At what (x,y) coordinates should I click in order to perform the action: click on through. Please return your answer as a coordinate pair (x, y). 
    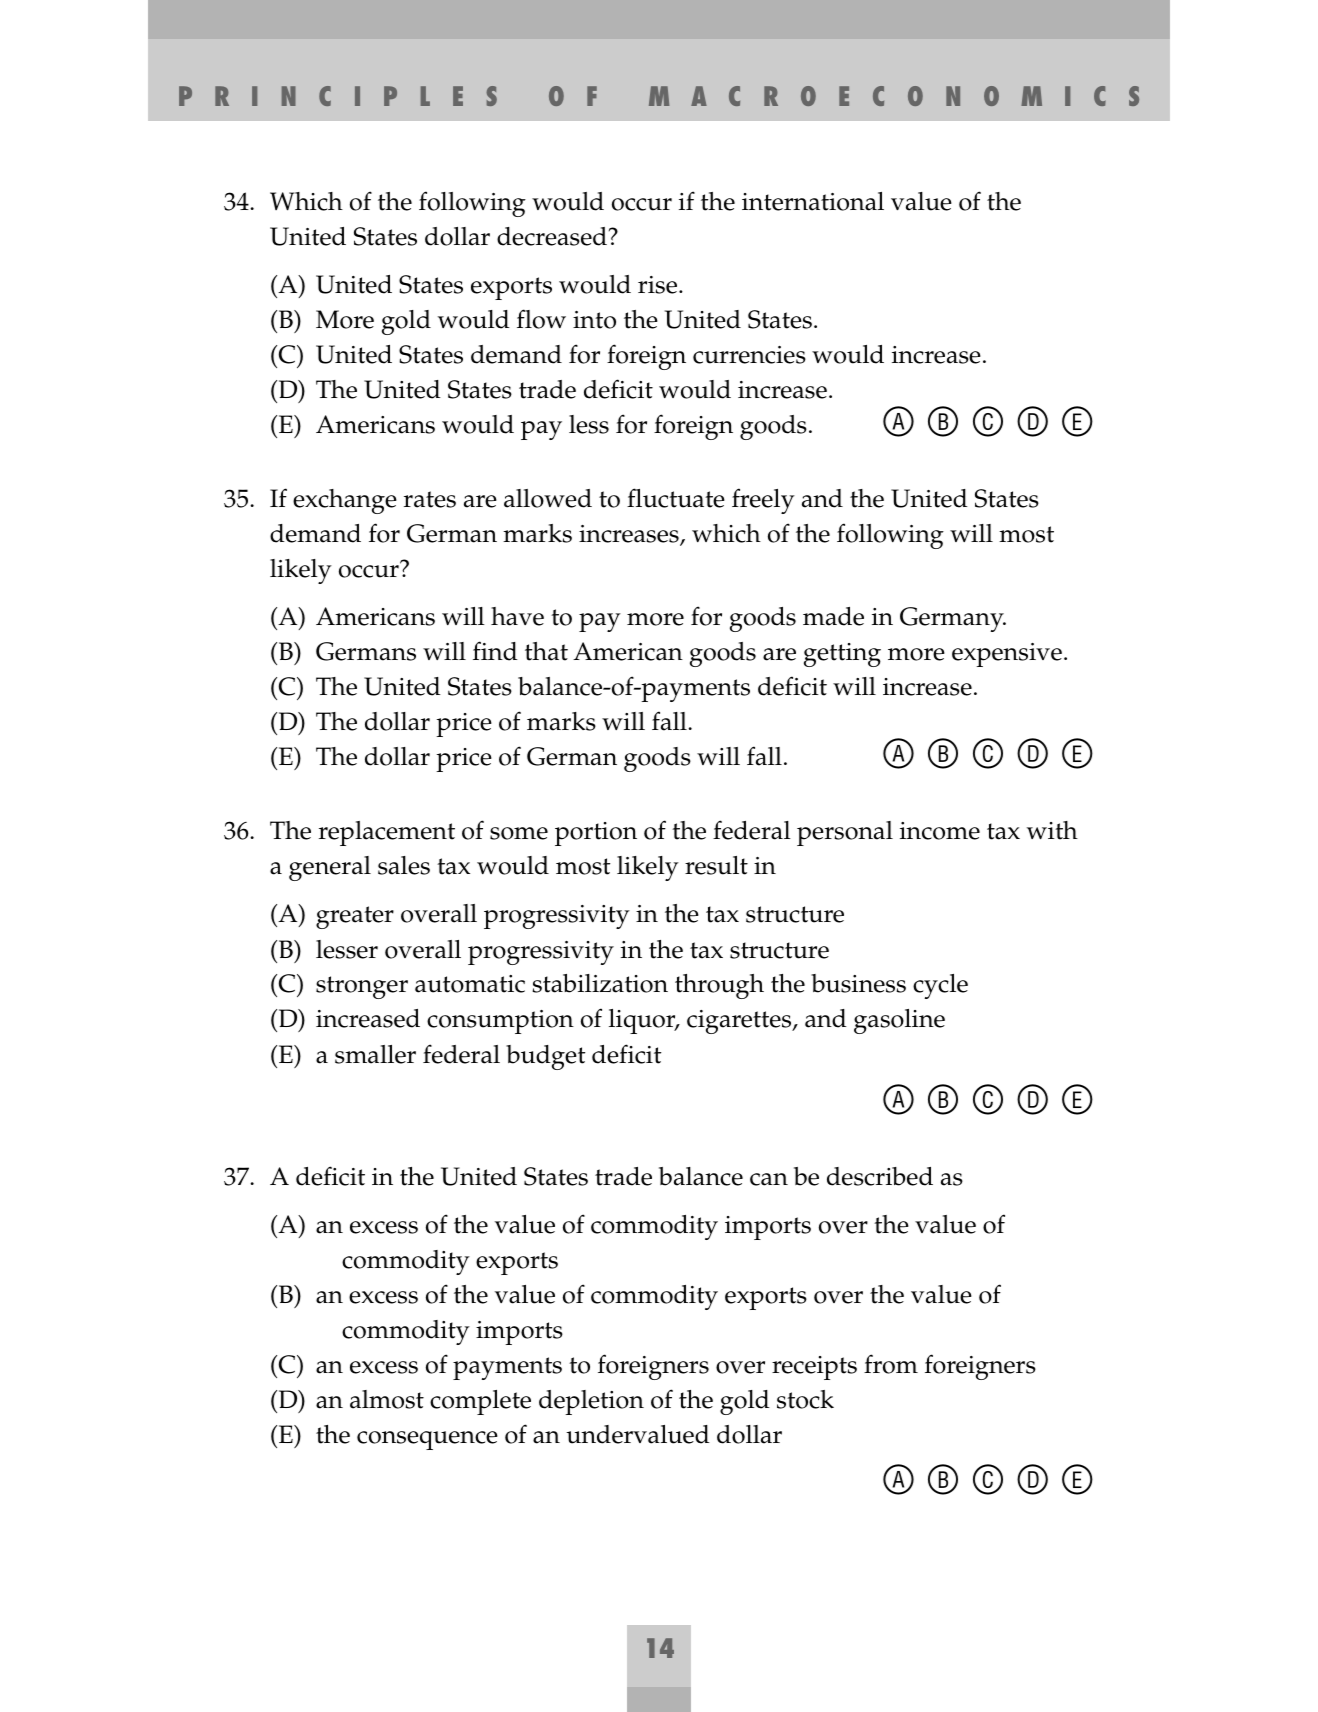
    Looking at the image, I should click on (719, 986).
